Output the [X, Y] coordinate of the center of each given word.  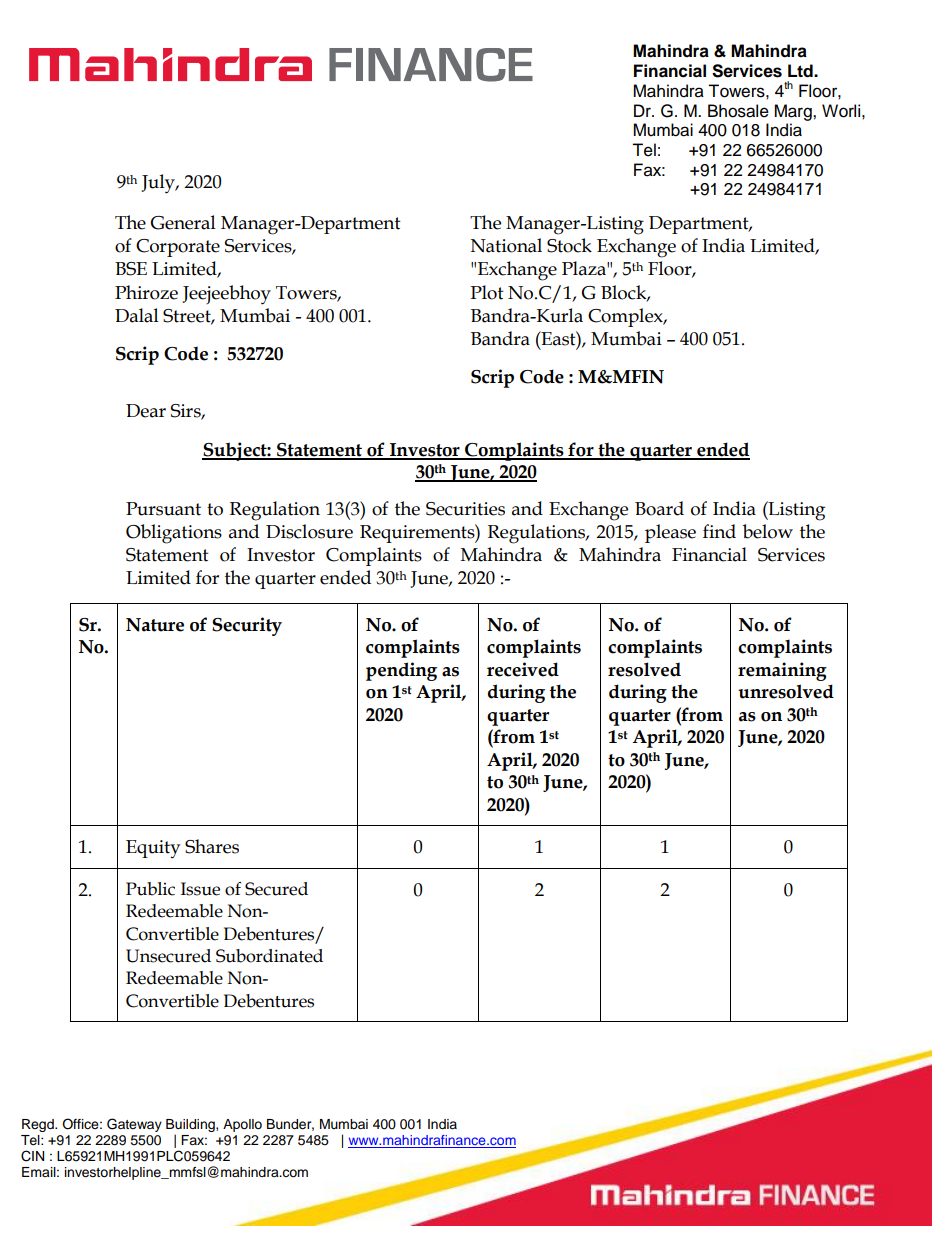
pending [401, 671]
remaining [782, 671]
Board [659, 508]
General [183, 222]
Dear [146, 411]
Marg [794, 112]
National [506, 245]
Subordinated [269, 956]
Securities [465, 509]
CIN [32, 1156]
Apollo [242, 1125]
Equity [153, 849]
